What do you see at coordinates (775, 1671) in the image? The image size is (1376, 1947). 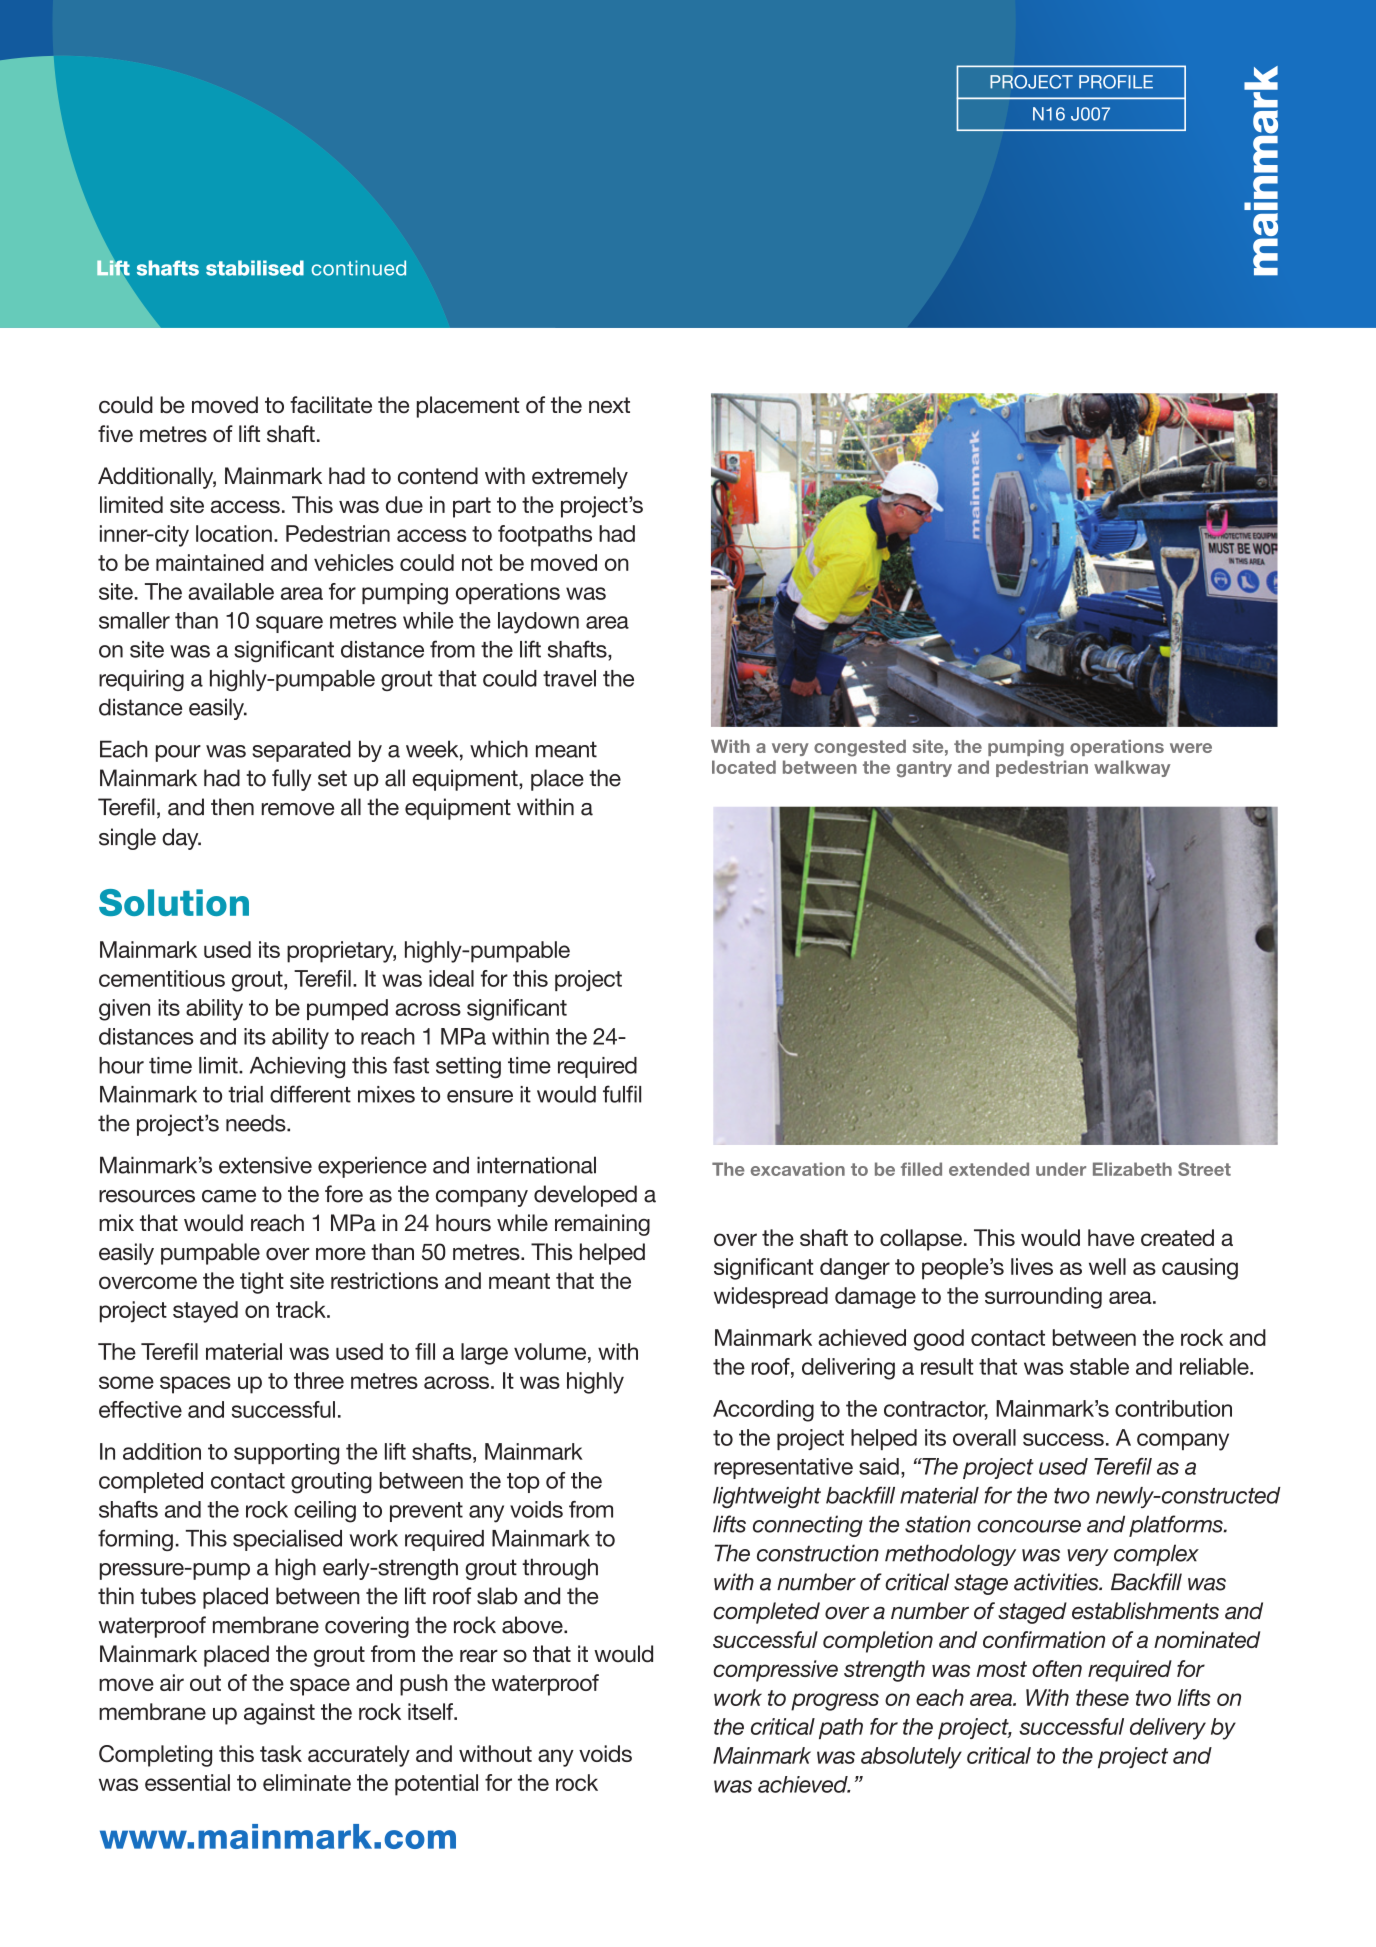 I see `compressive` at bounding box center [775, 1671].
